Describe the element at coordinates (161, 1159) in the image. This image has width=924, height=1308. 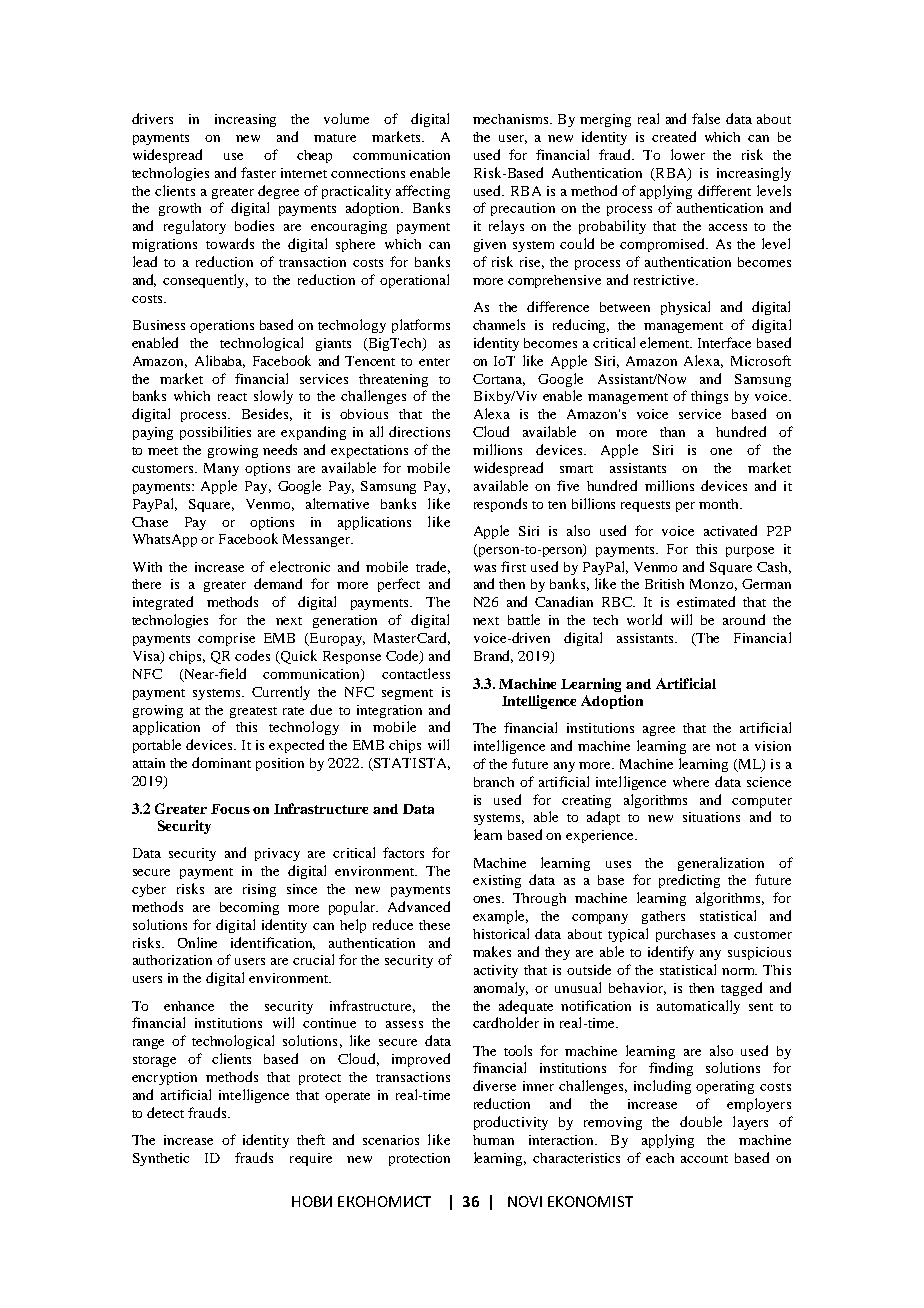
I see `Synthetic` at that location.
